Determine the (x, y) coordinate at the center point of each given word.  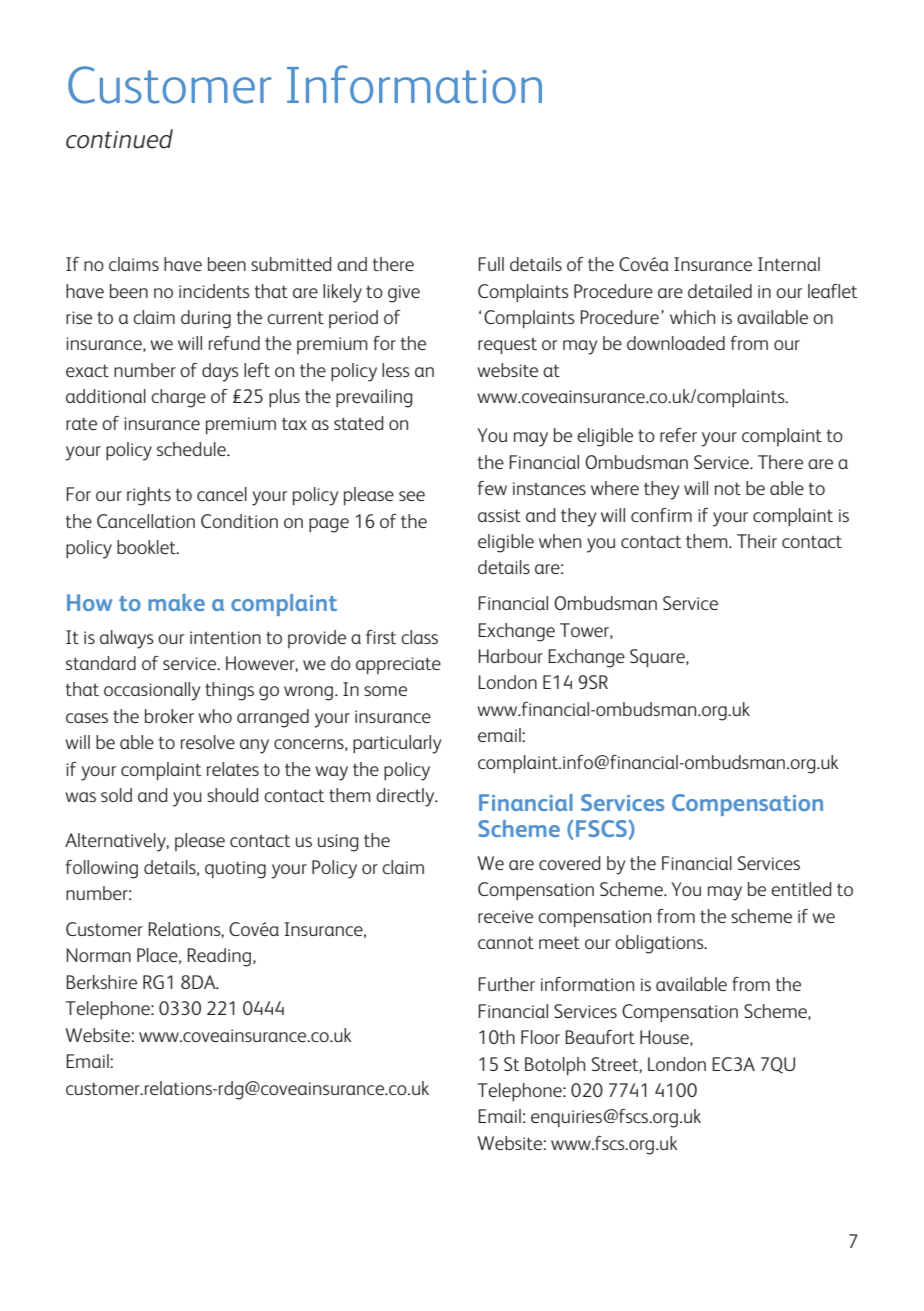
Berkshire (101, 982)
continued (119, 139)
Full (491, 264)
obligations (660, 944)
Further (506, 984)
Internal (789, 264)
